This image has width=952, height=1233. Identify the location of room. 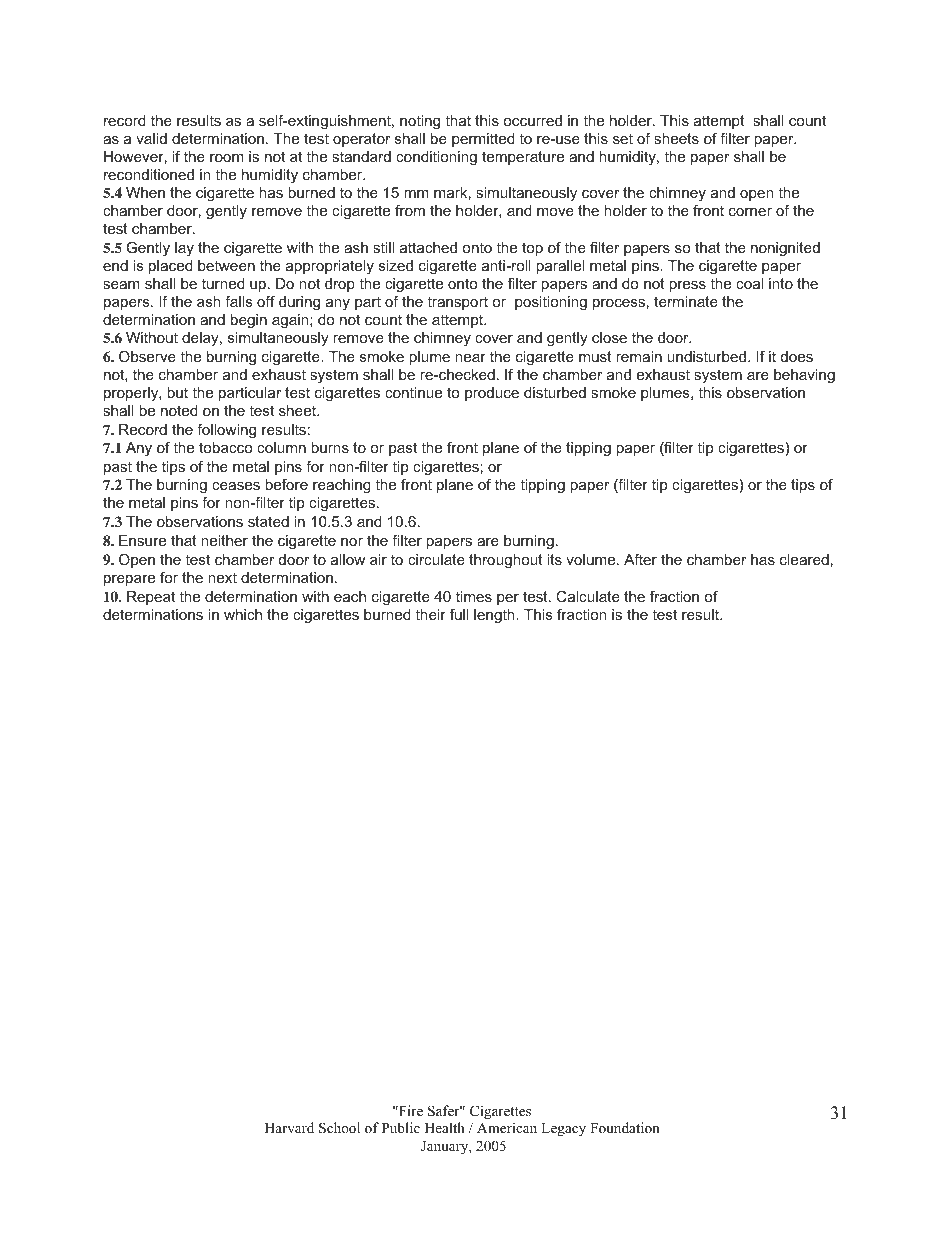
(227, 158).
